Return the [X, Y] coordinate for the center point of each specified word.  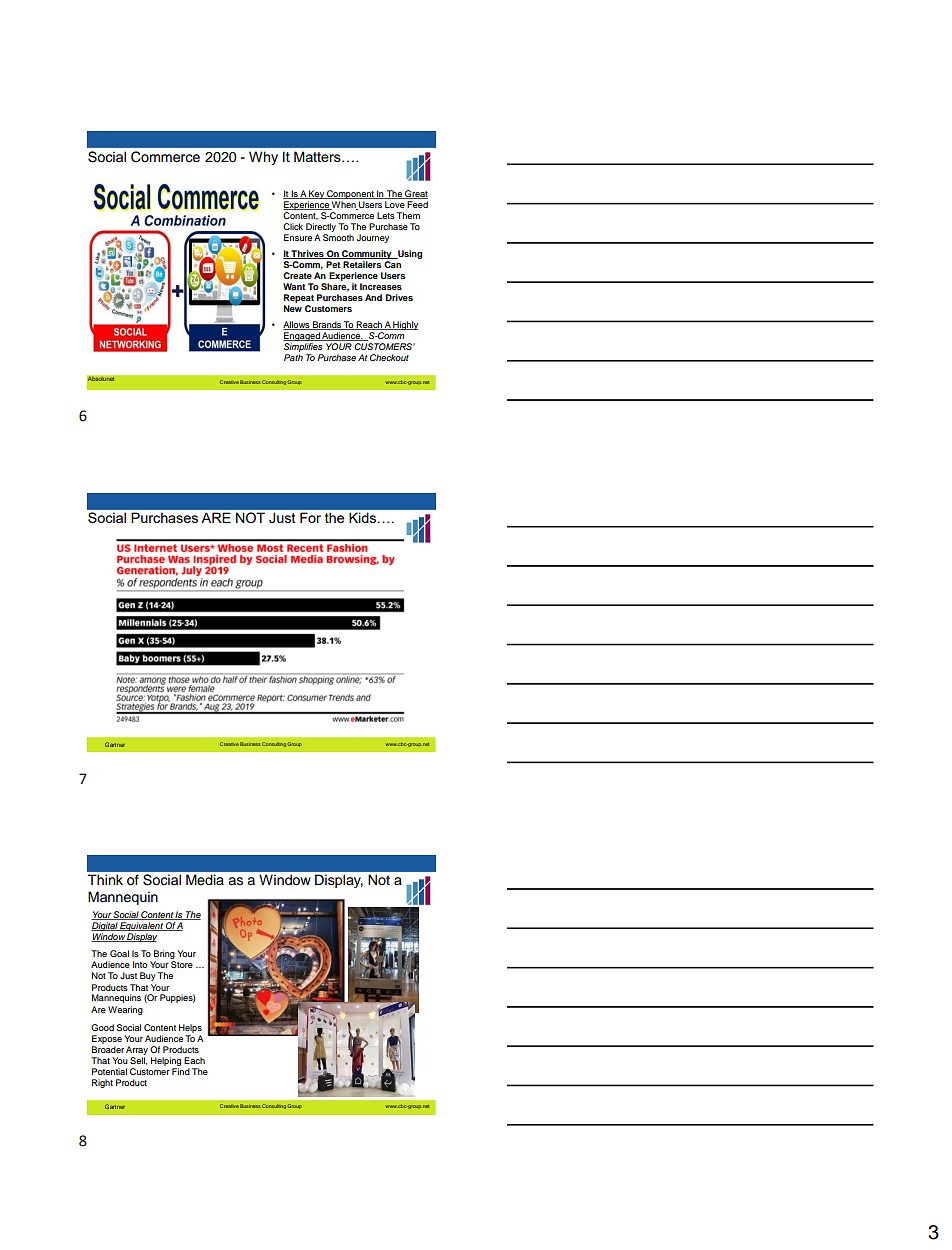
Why [263, 158]
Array [137, 1050]
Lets [386, 215]
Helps [190, 1028]
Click [293, 226]
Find [181, 1071]
